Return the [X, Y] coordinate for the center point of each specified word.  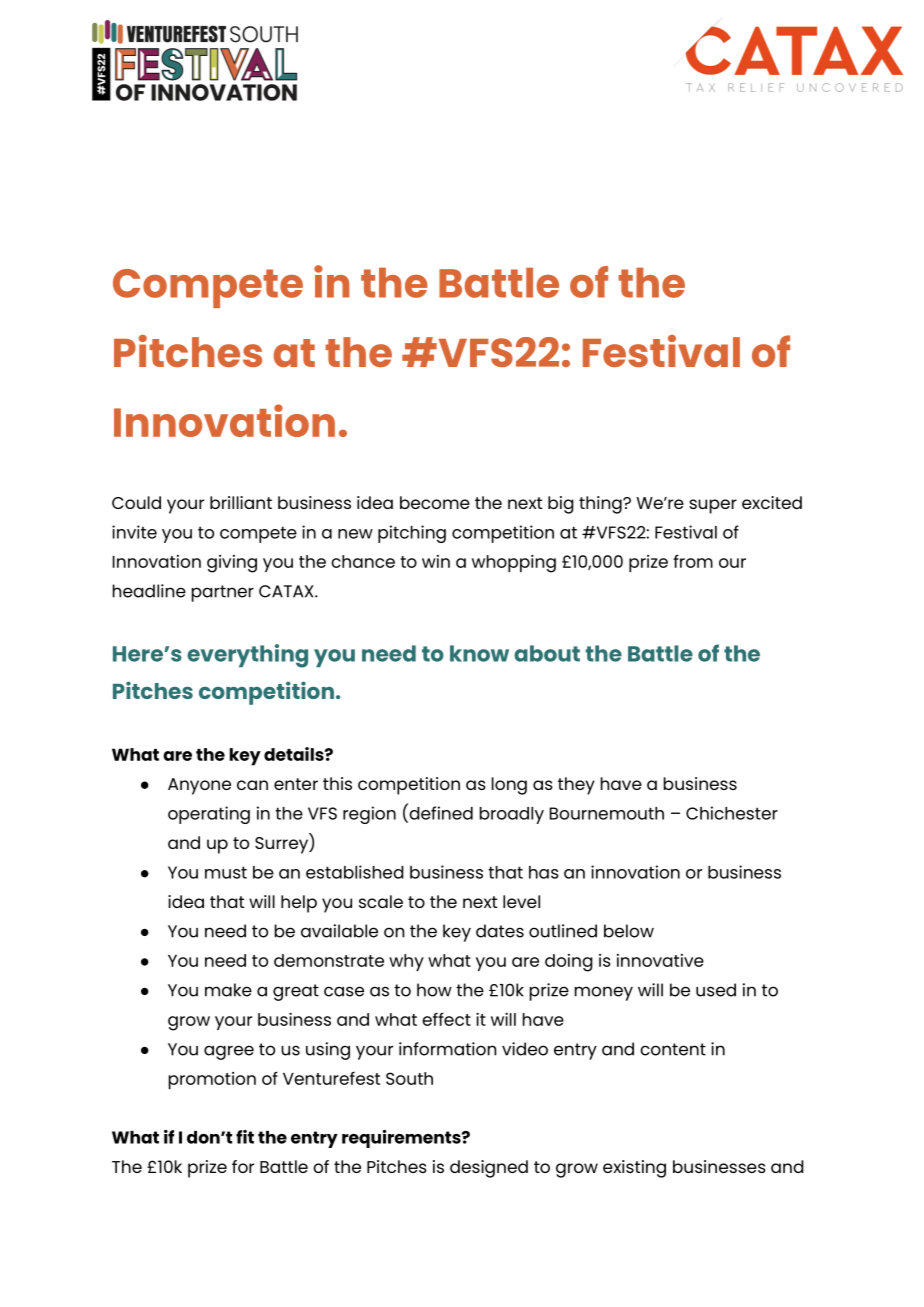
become [435, 502]
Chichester [732, 813]
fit [245, 1137]
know [479, 653]
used [716, 990]
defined [440, 813]
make [228, 990]
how [434, 990]
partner [223, 593]
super [713, 506]
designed [489, 1169]
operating [209, 815]
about [547, 653]
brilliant [241, 502]
